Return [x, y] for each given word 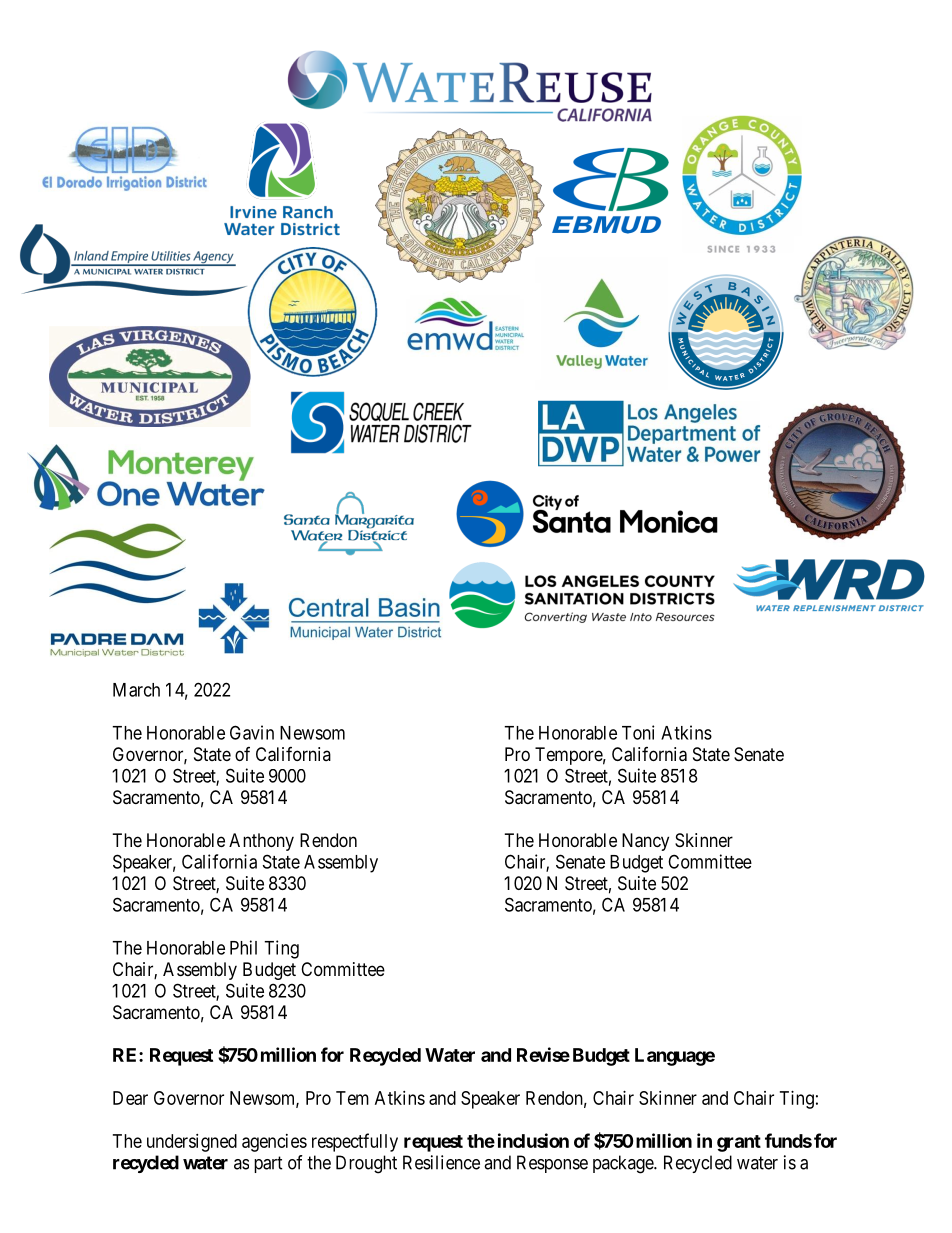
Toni [638, 732]
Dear [130, 1098]
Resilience [441, 1162]
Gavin [252, 732]
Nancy [645, 842]
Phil [243, 947]
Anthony [261, 842]
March [136, 690]
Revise [543, 1054]
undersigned [192, 1143]
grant [739, 1143]
